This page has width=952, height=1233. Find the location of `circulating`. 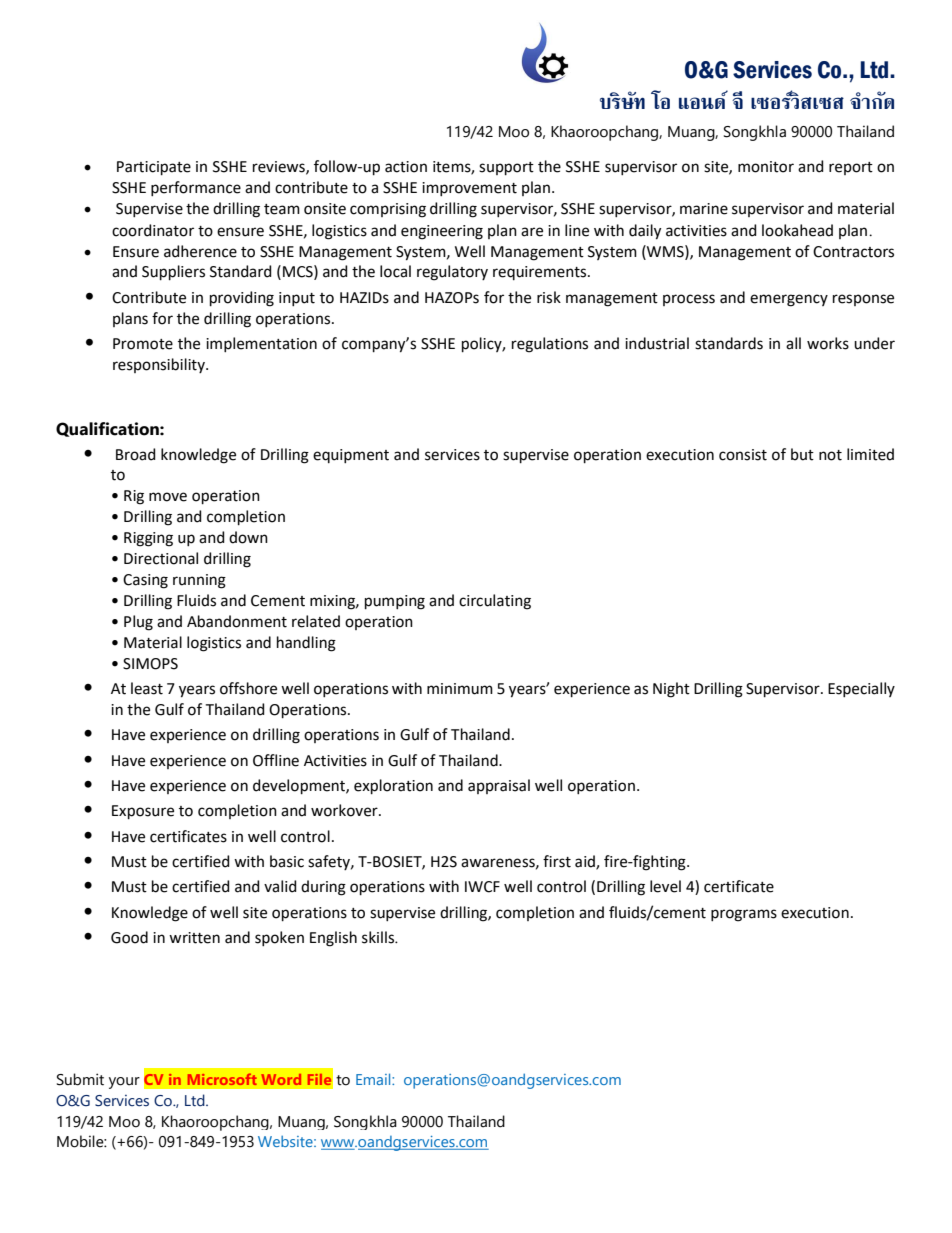

circulating is located at coordinates (495, 602).
